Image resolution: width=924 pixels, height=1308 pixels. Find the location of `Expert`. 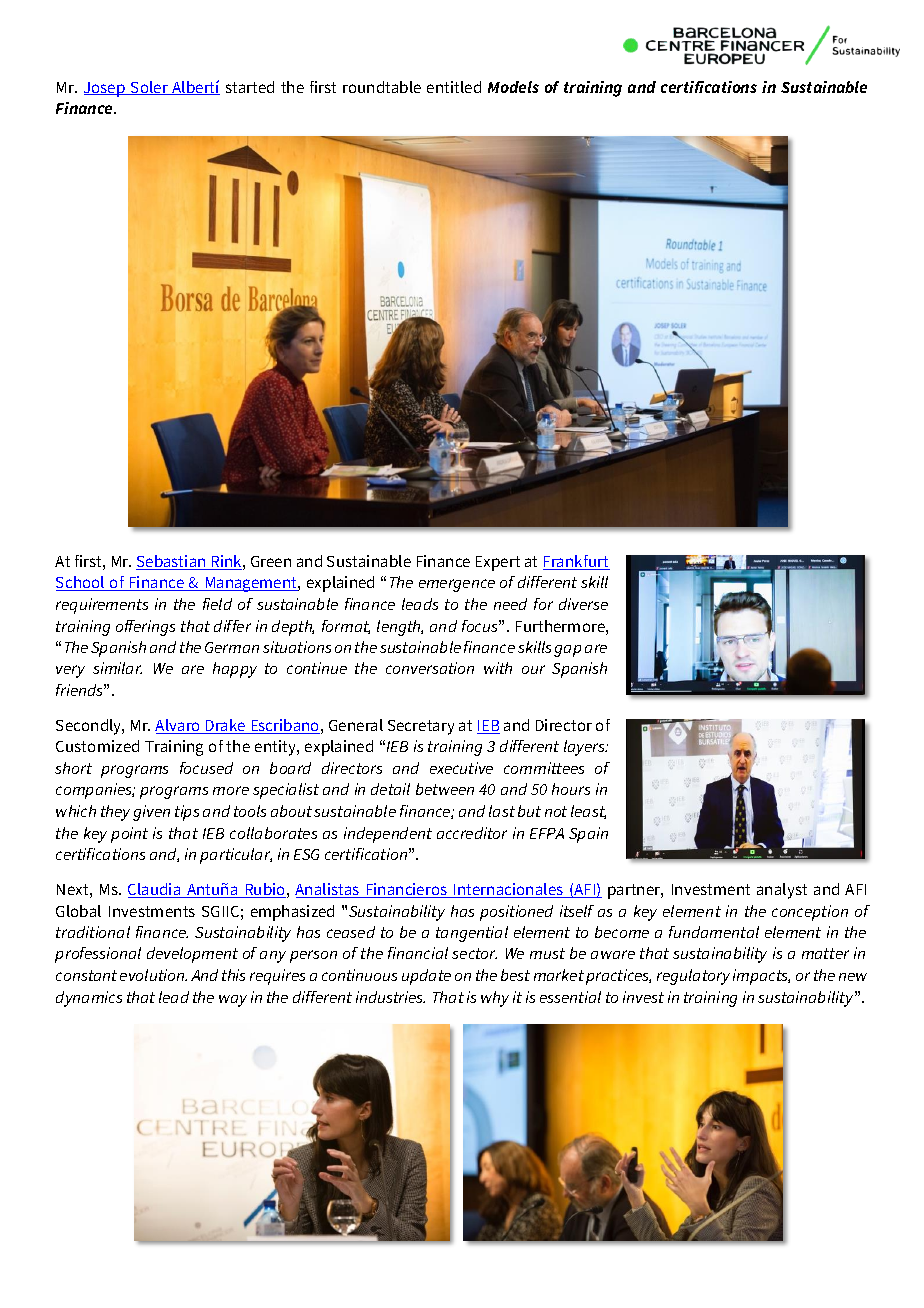

Expert is located at coordinates (498, 563).
